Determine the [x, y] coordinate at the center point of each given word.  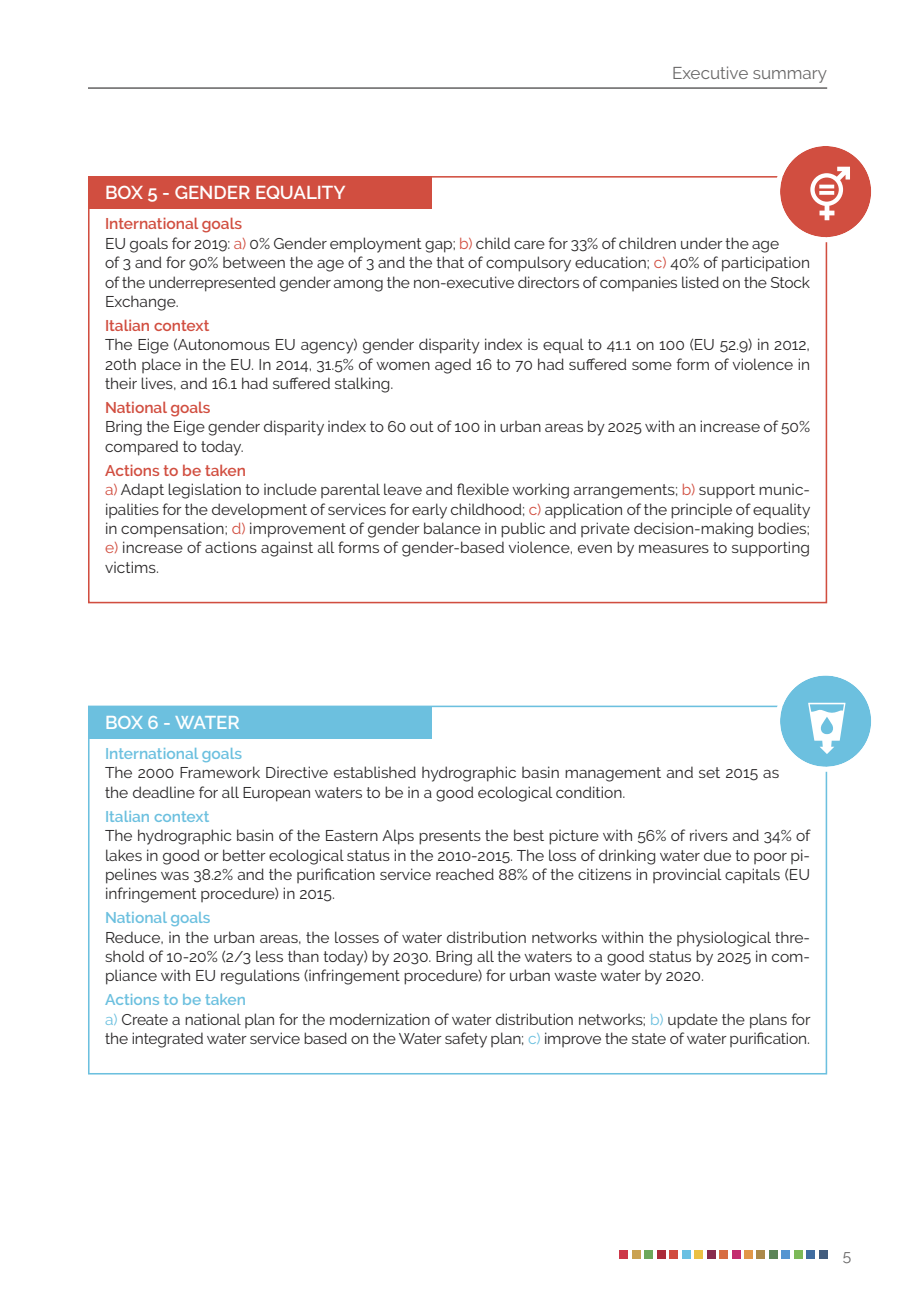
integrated [167, 1040]
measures [674, 549]
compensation [173, 529]
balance [452, 528]
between [254, 262]
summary [790, 76]
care [529, 245]
